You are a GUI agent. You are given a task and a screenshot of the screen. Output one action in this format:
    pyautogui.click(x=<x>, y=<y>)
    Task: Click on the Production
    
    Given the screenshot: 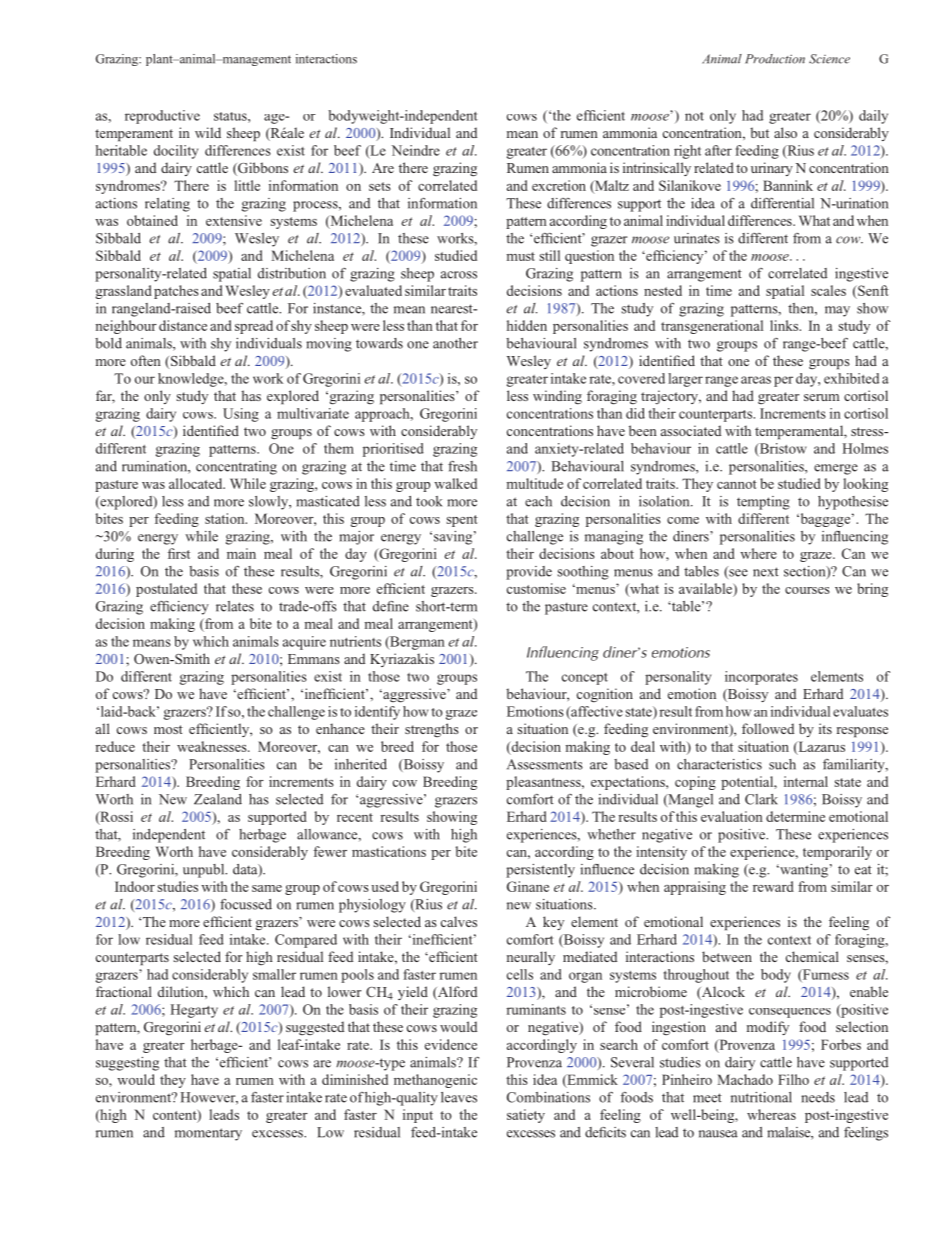 What is the action you would take?
    pyautogui.click(x=775, y=59)
